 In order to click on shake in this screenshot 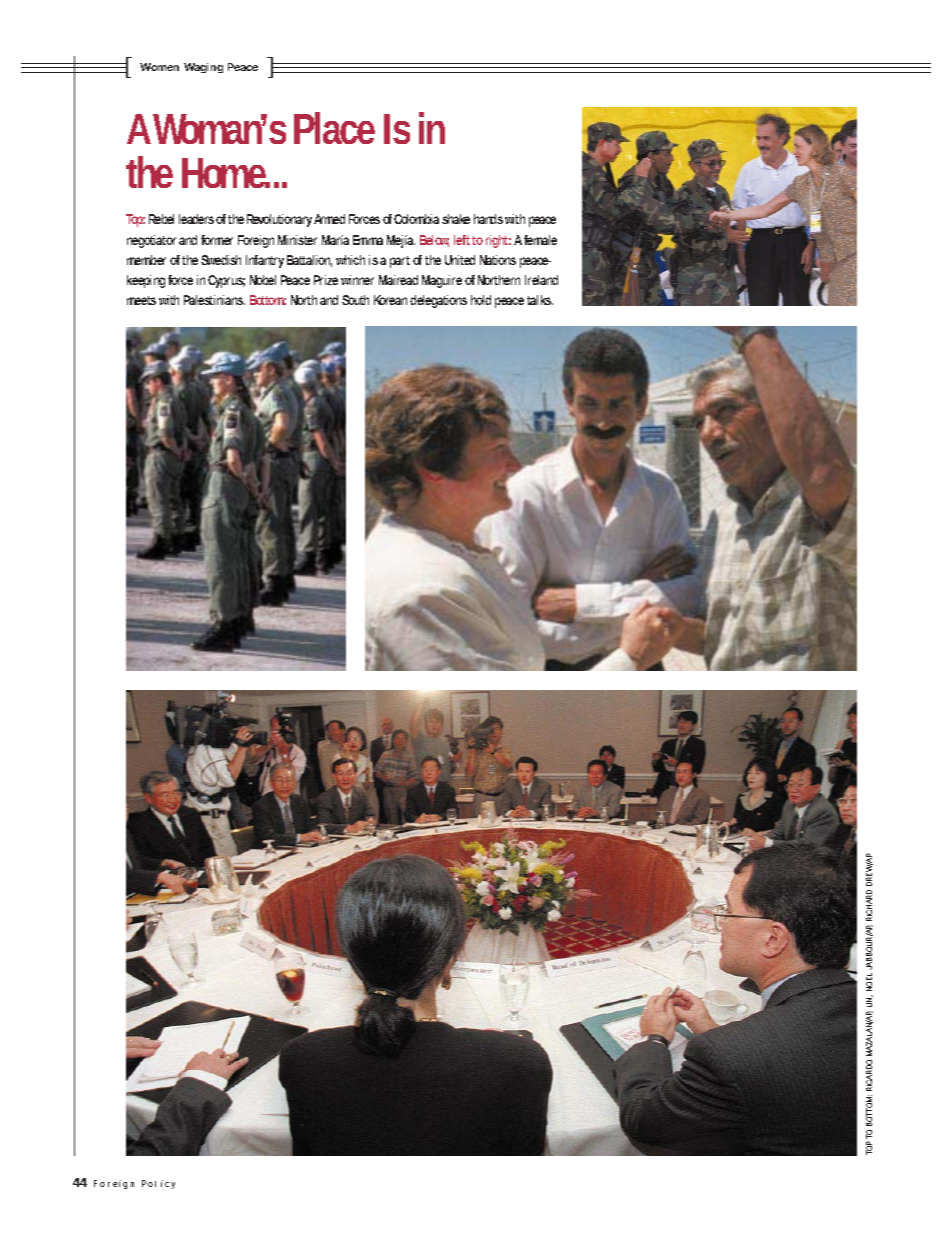, I will do `click(456, 219)`.
